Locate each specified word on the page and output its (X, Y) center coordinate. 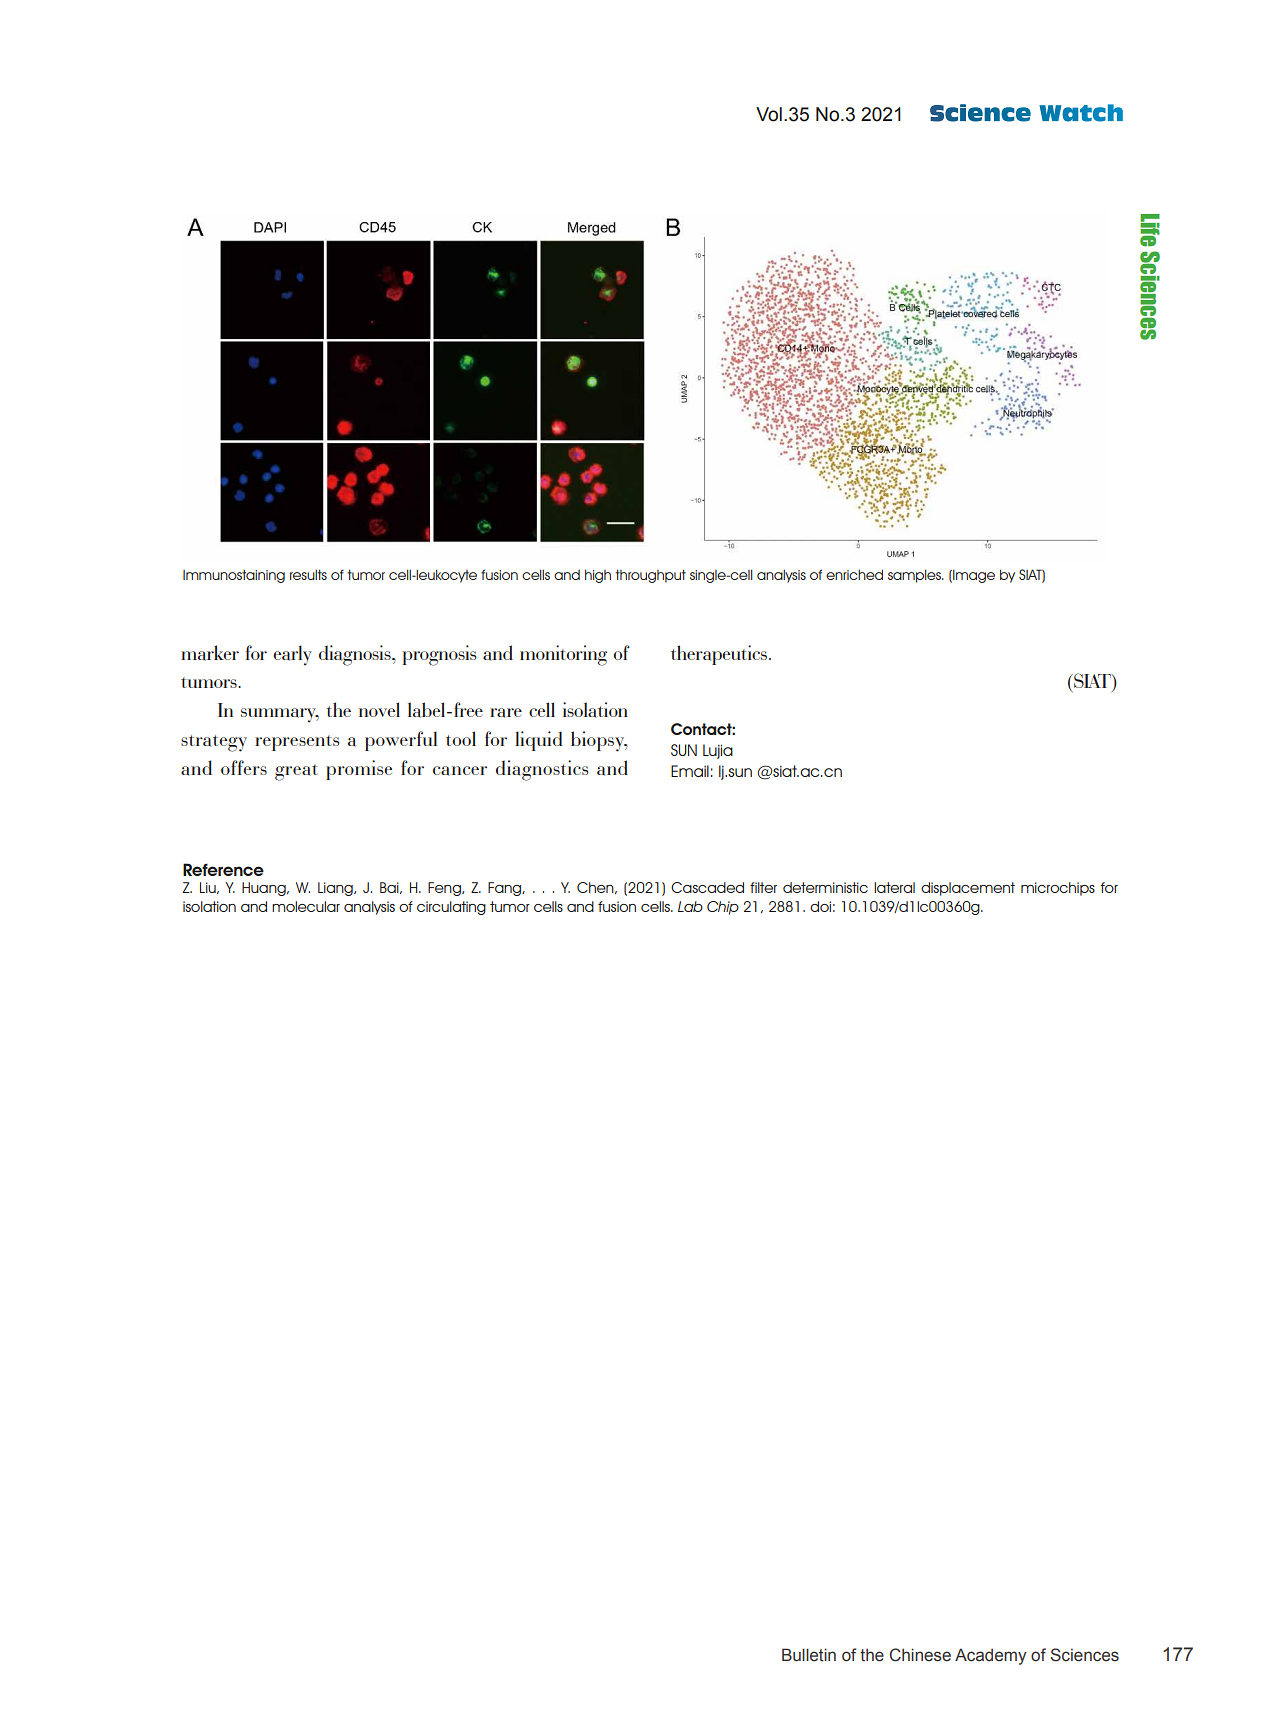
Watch (1081, 113)
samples (915, 576)
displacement (968, 889)
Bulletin (809, 1655)
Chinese (920, 1655)
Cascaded (707, 887)
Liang (336, 889)
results (308, 574)
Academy (991, 1656)
